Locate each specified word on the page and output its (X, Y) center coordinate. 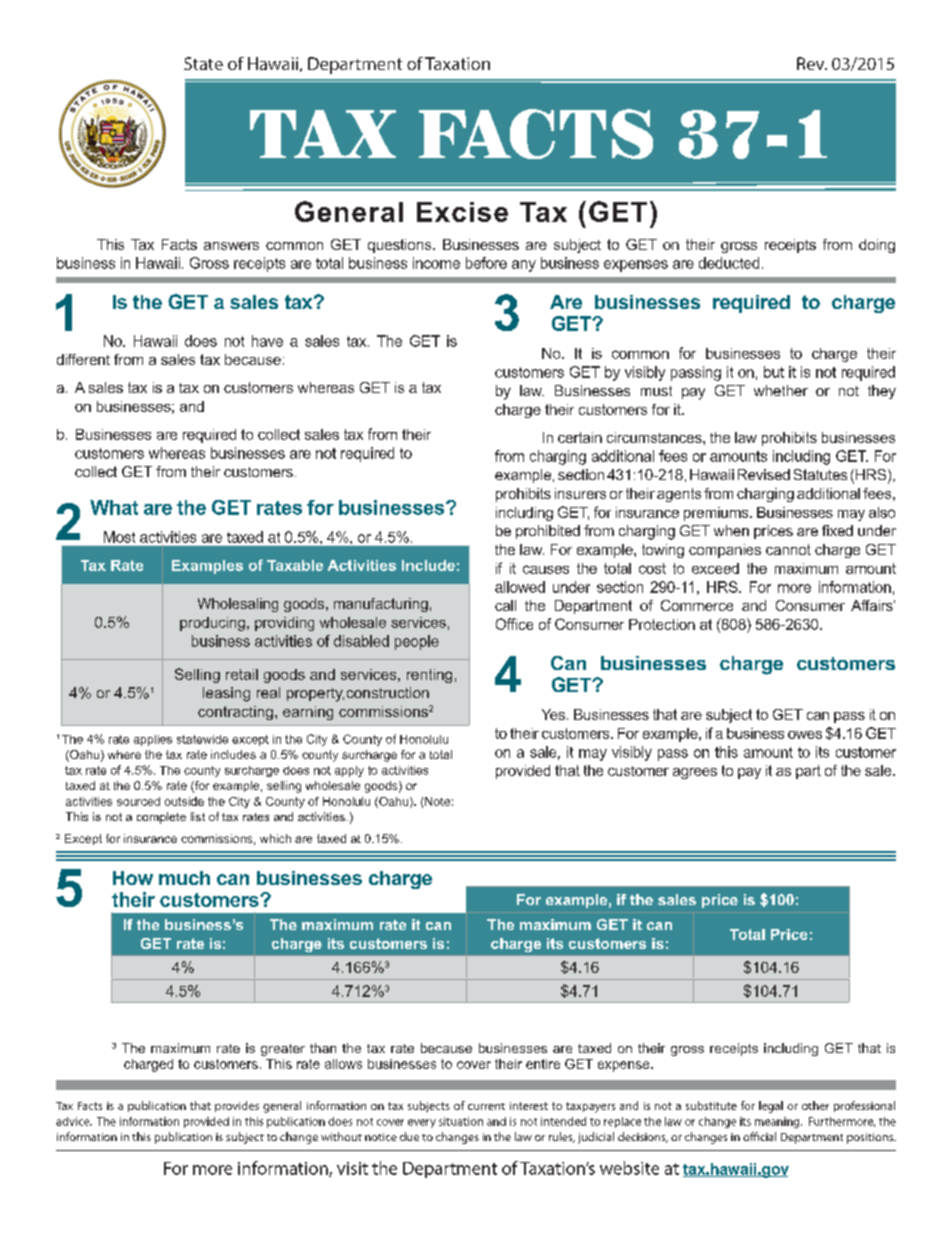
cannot (788, 549)
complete (161, 818)
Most (119, 537)
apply (349, 771)
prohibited (548, 532)
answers (231, 246)
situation (461, 1121)
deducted (729, 263)
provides (237, 1106)
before (486, 263)
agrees (695, 773)
